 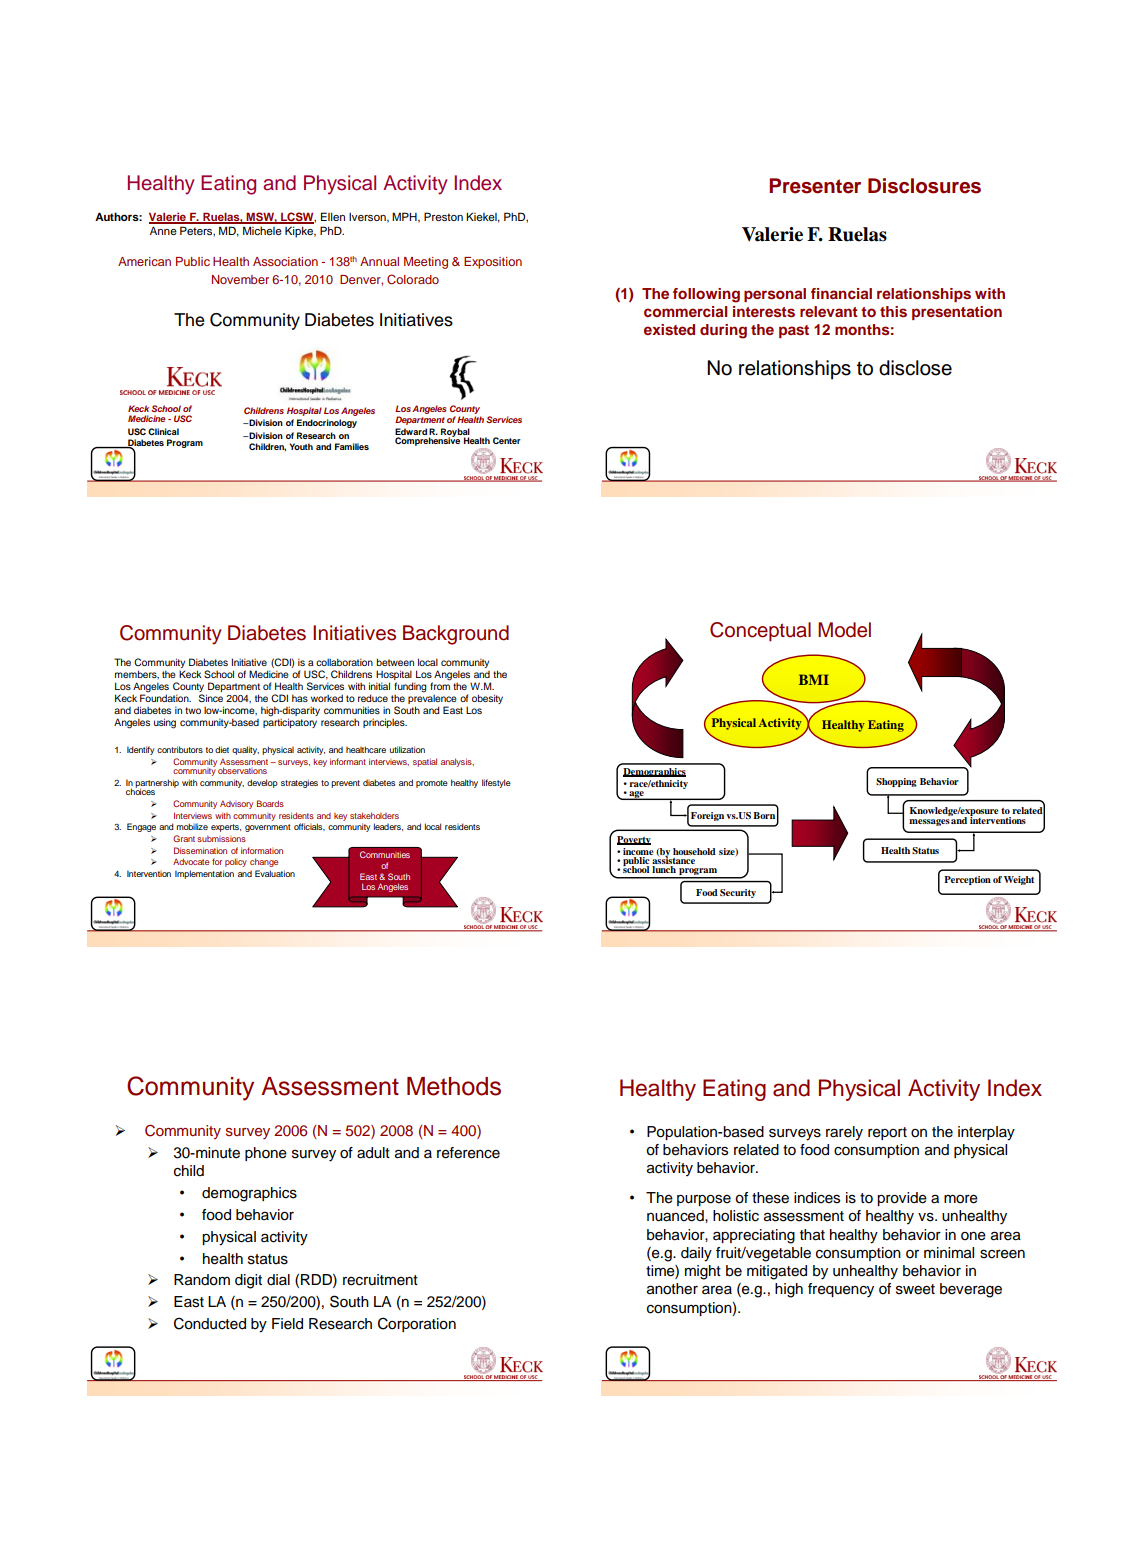 I want to click on collaboration, so click(x=344, y=662).
